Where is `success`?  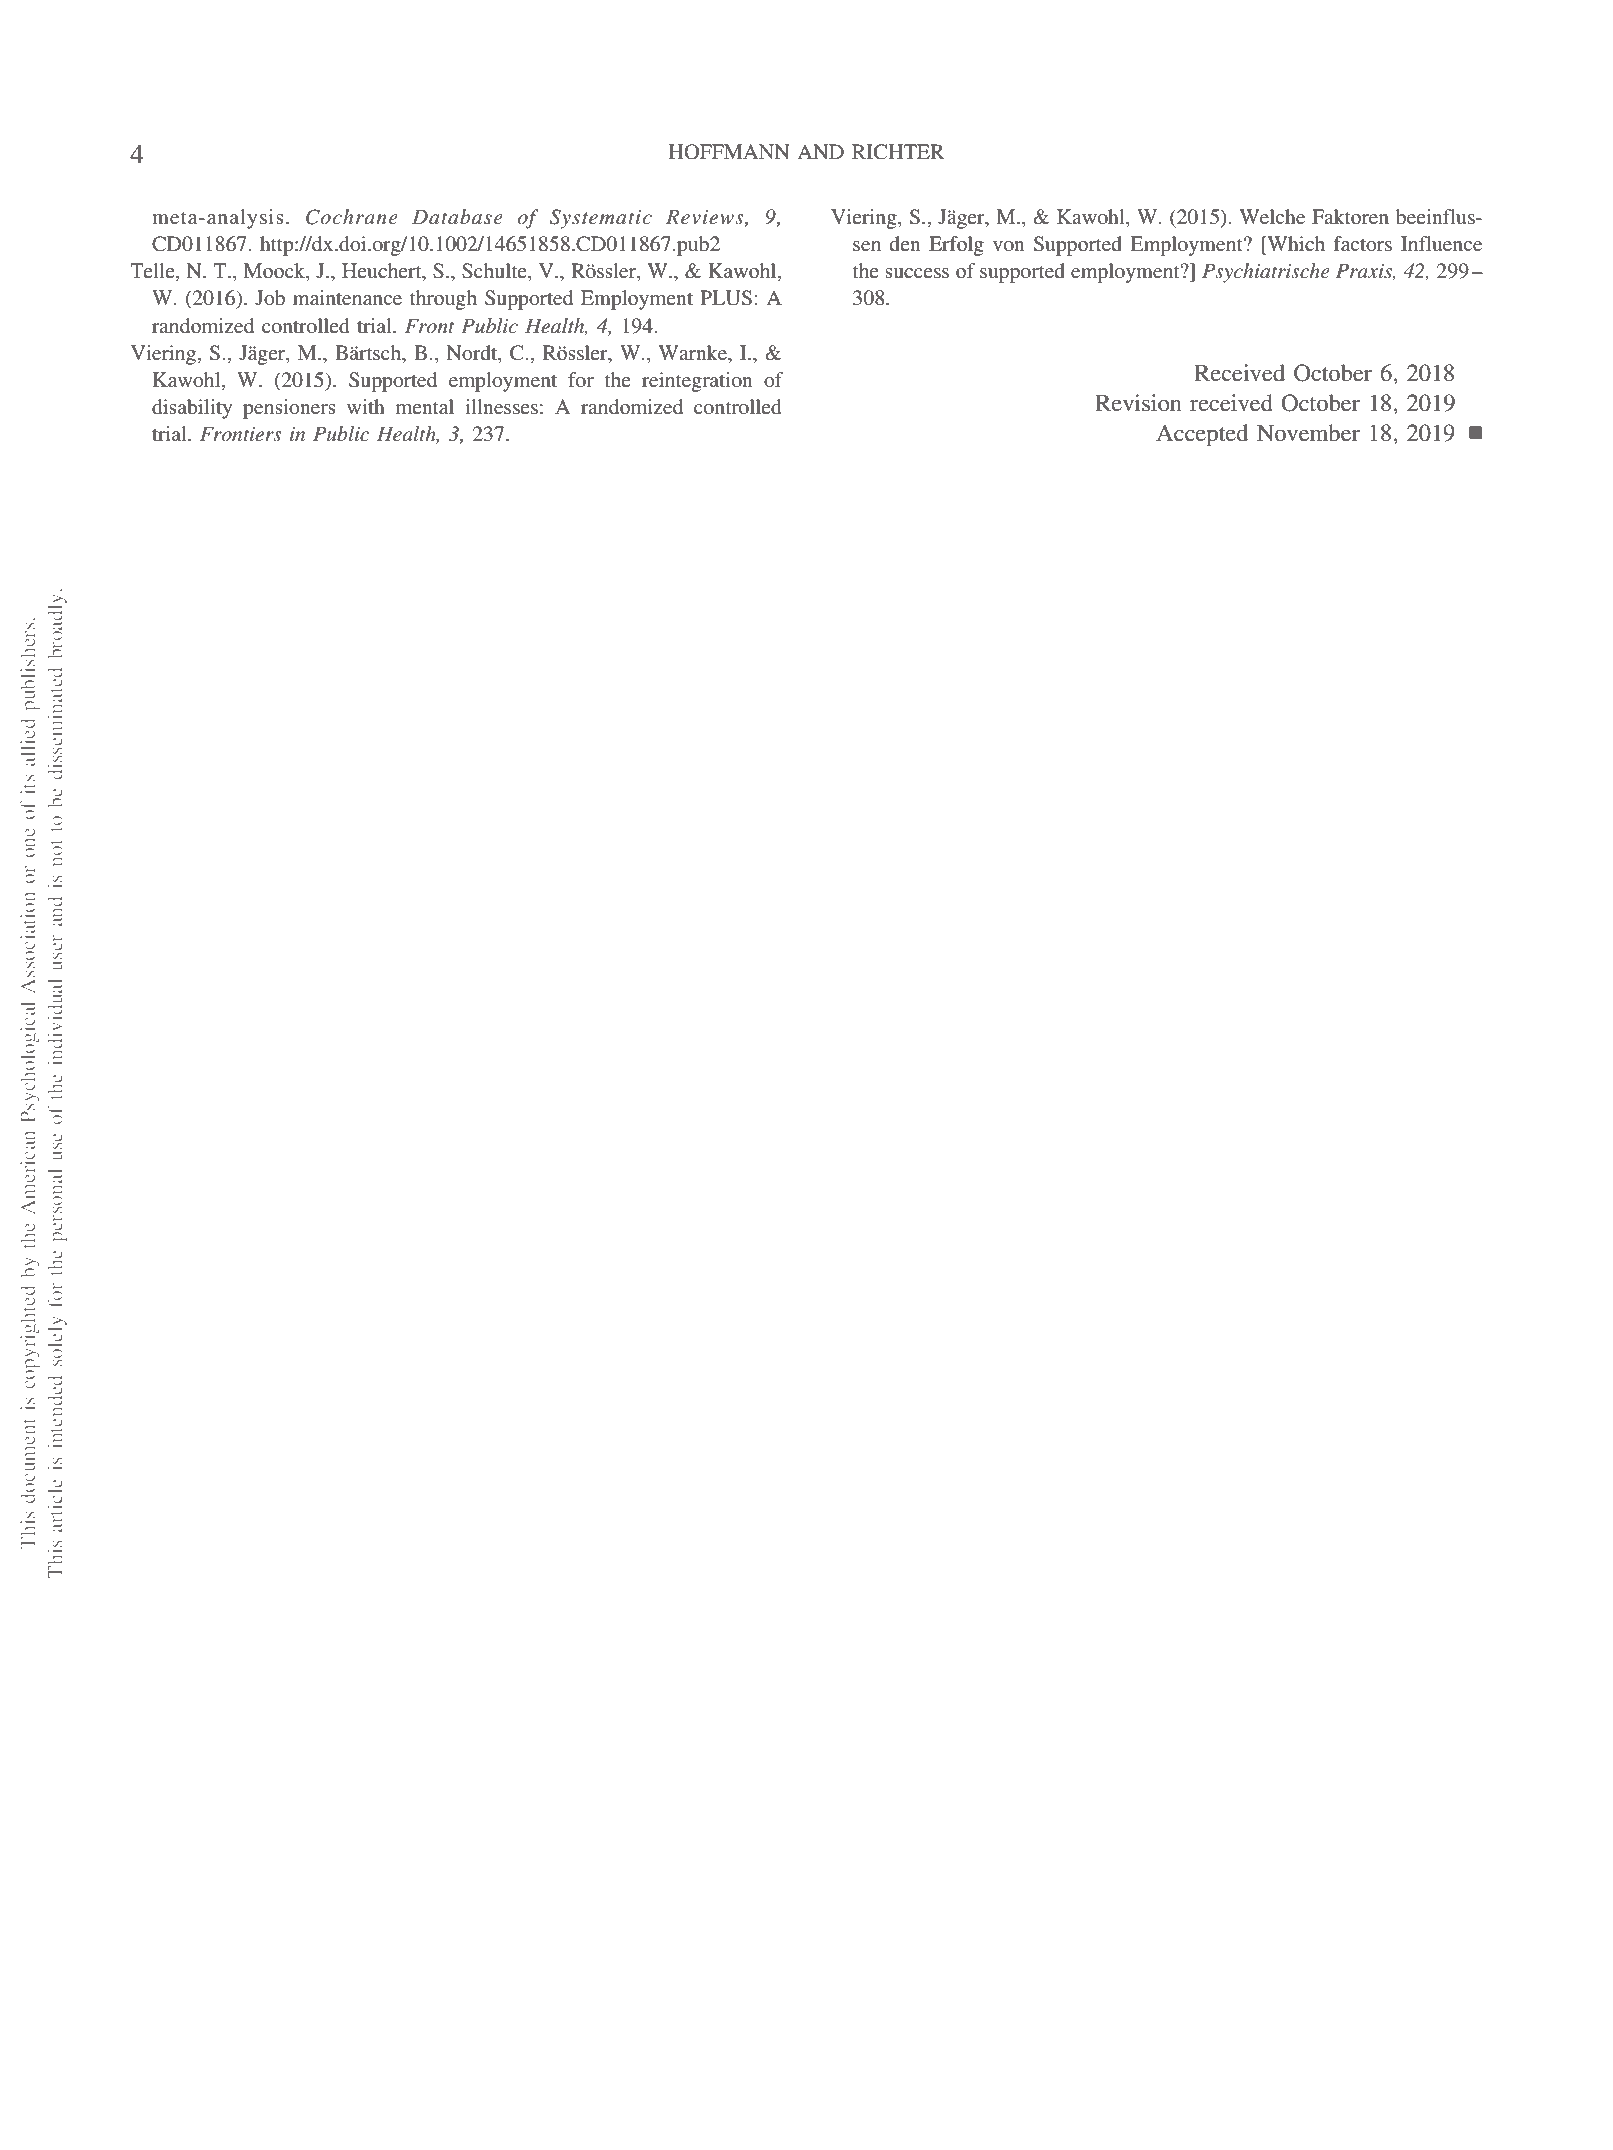
success is located at coordinates (917, 273).
